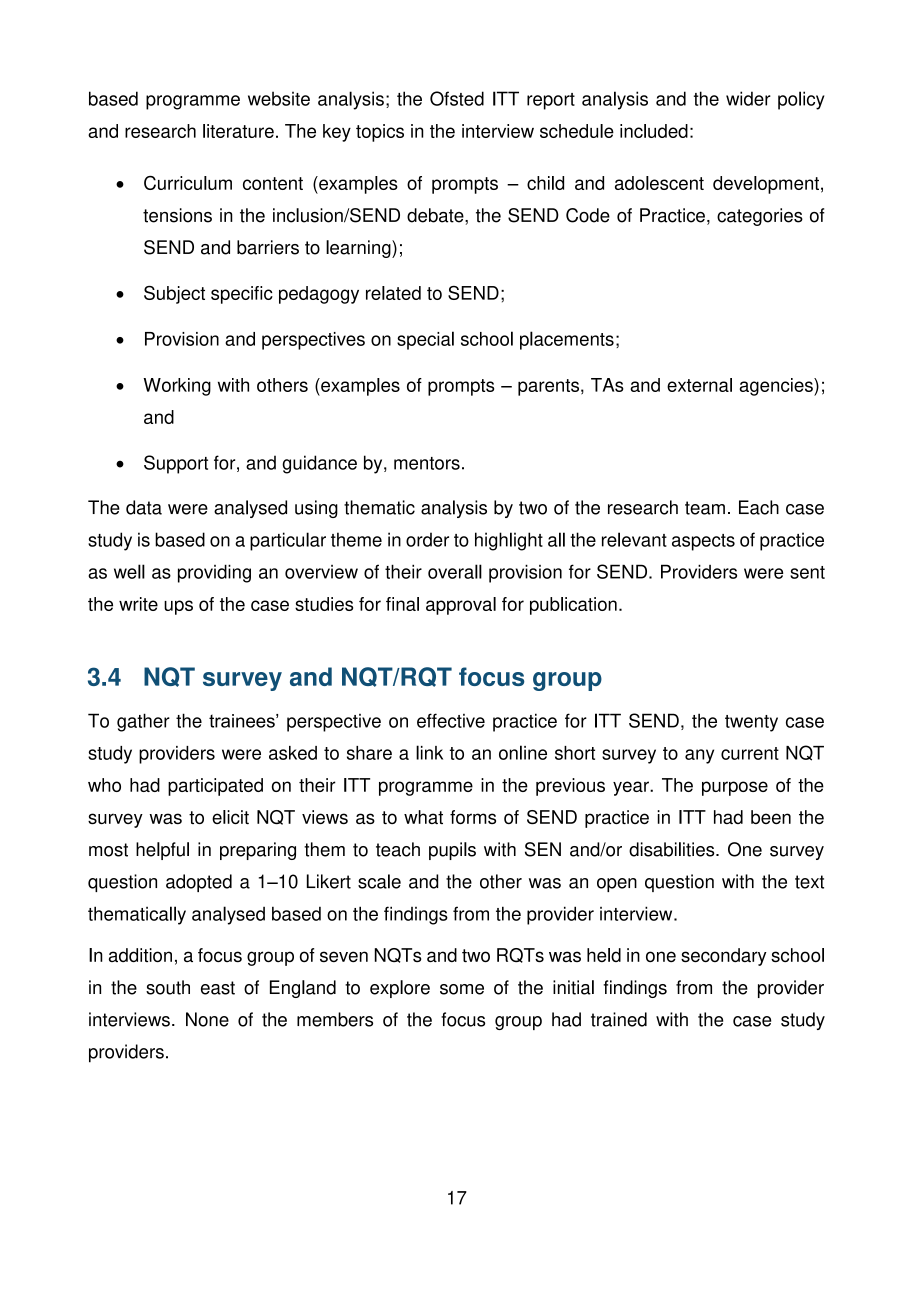 The height and width of the document is (1308, 924). I want to click on forms, so click(473, 817).
